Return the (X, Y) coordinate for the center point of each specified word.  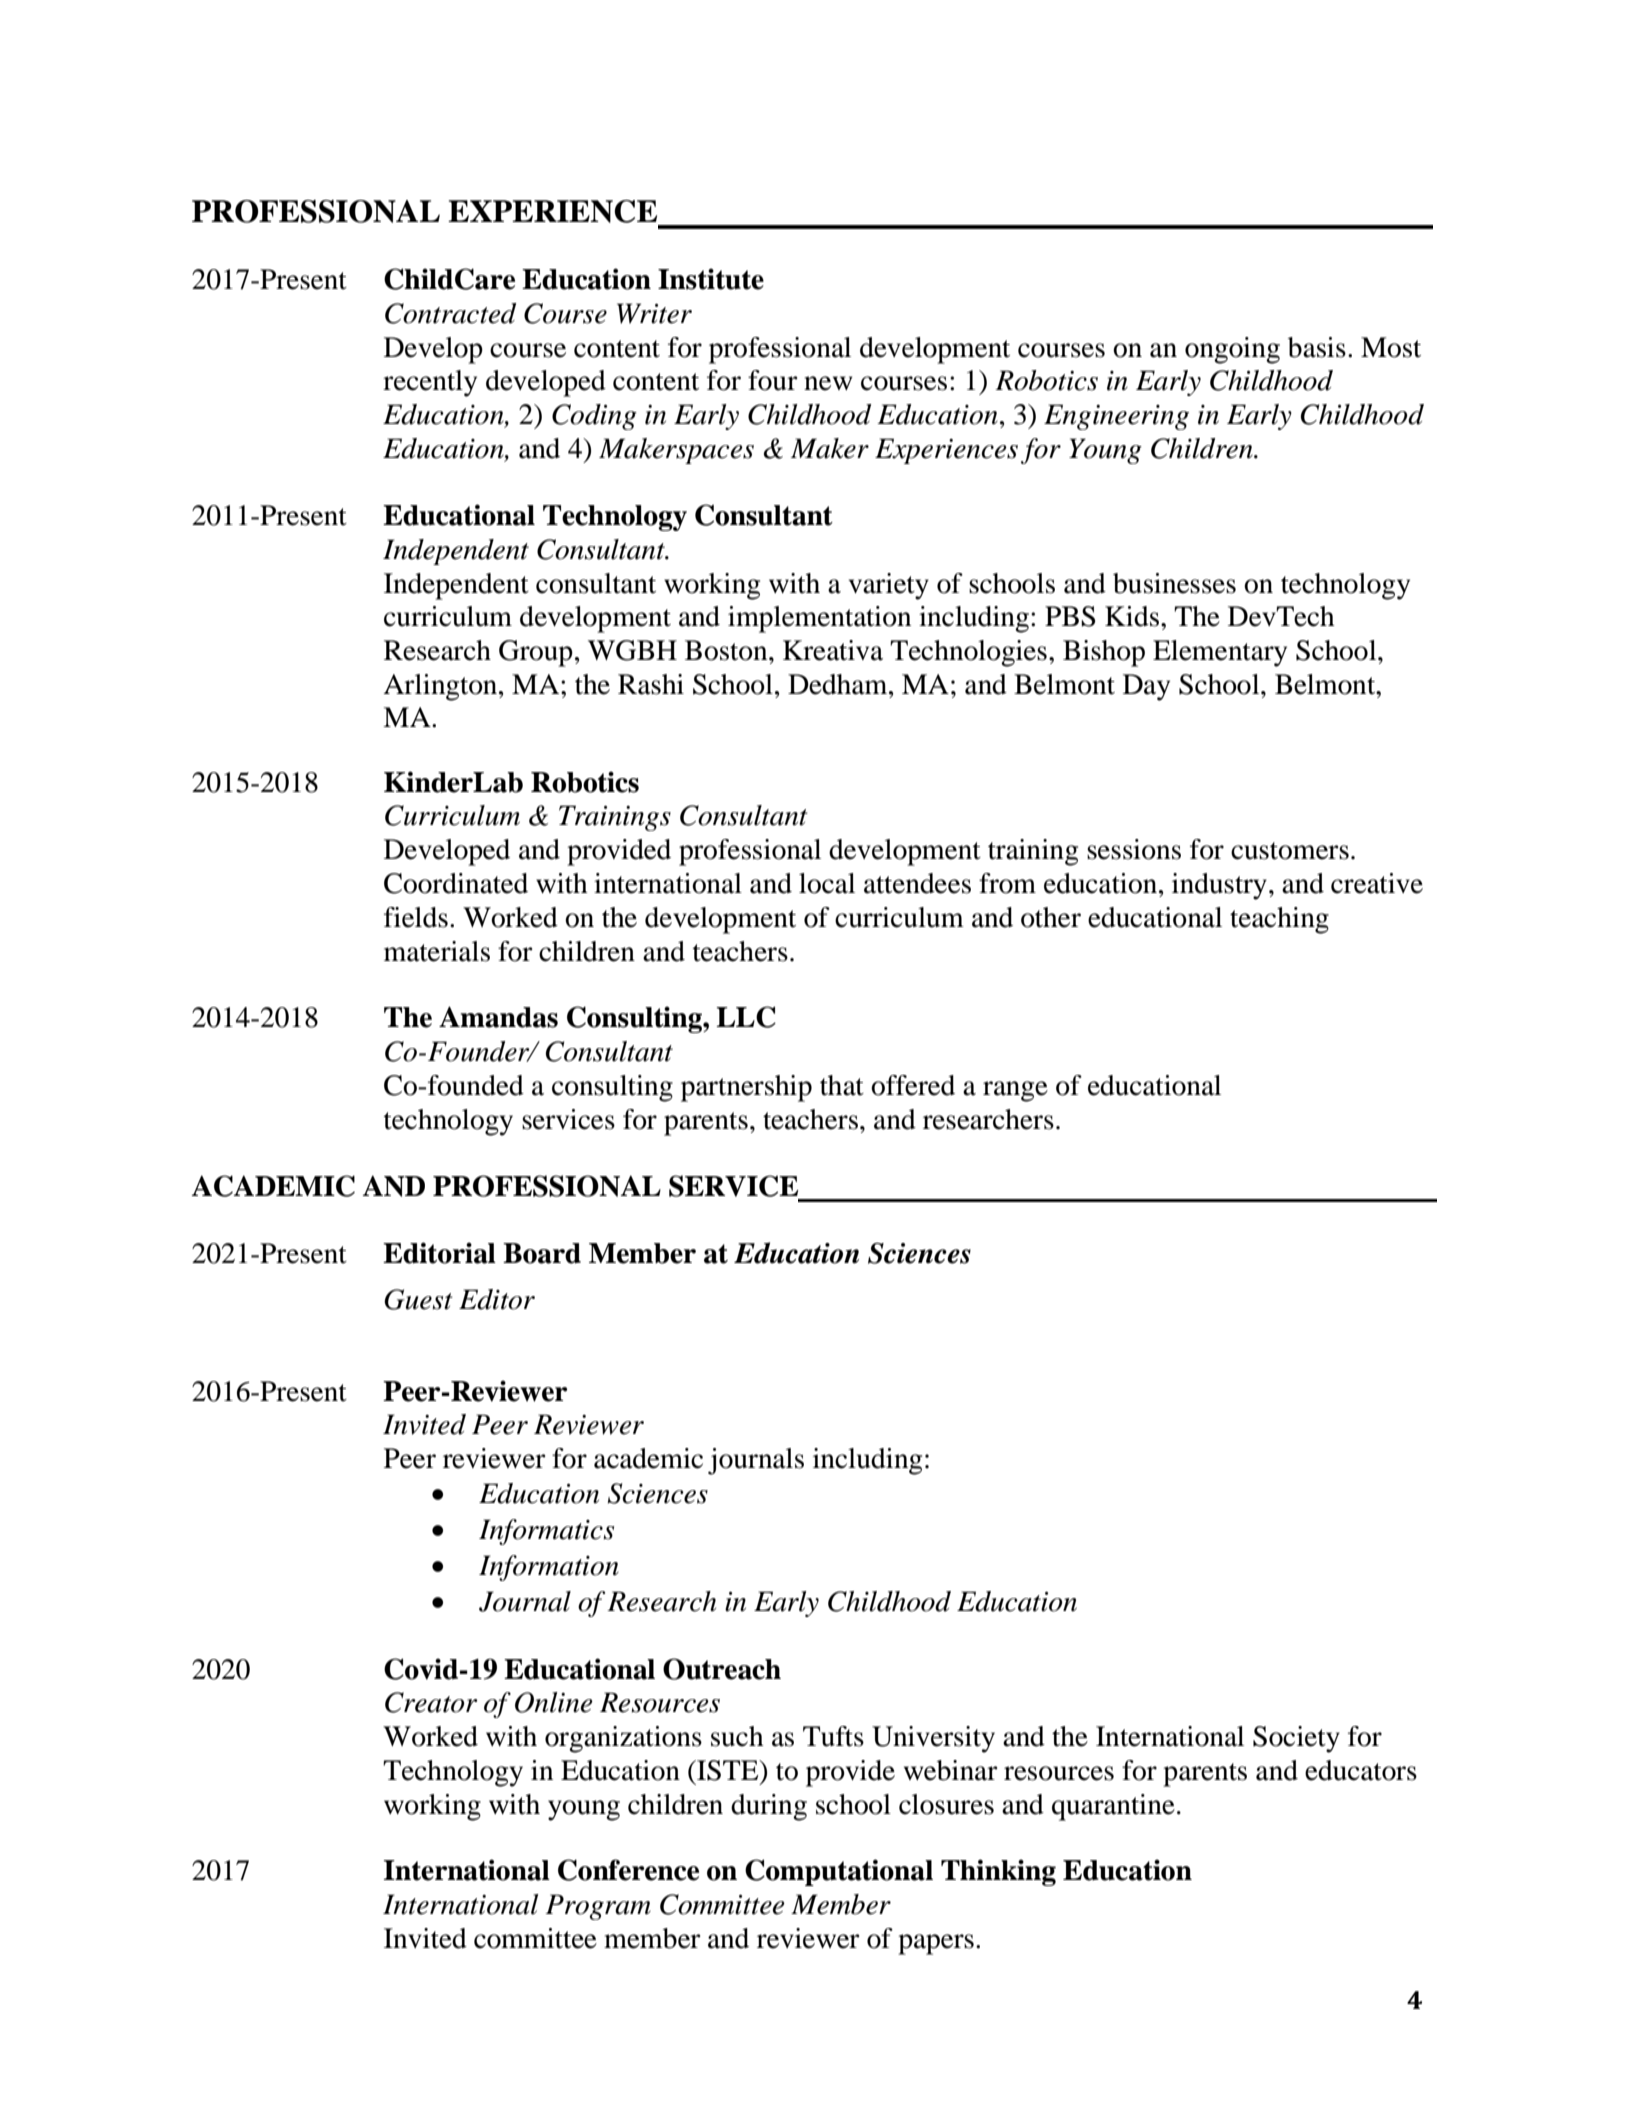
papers (936, 1944)
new (828, 383)
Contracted (450, 313)
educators (1361, 1770)
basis (1317, 347)
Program (598, 1907)
